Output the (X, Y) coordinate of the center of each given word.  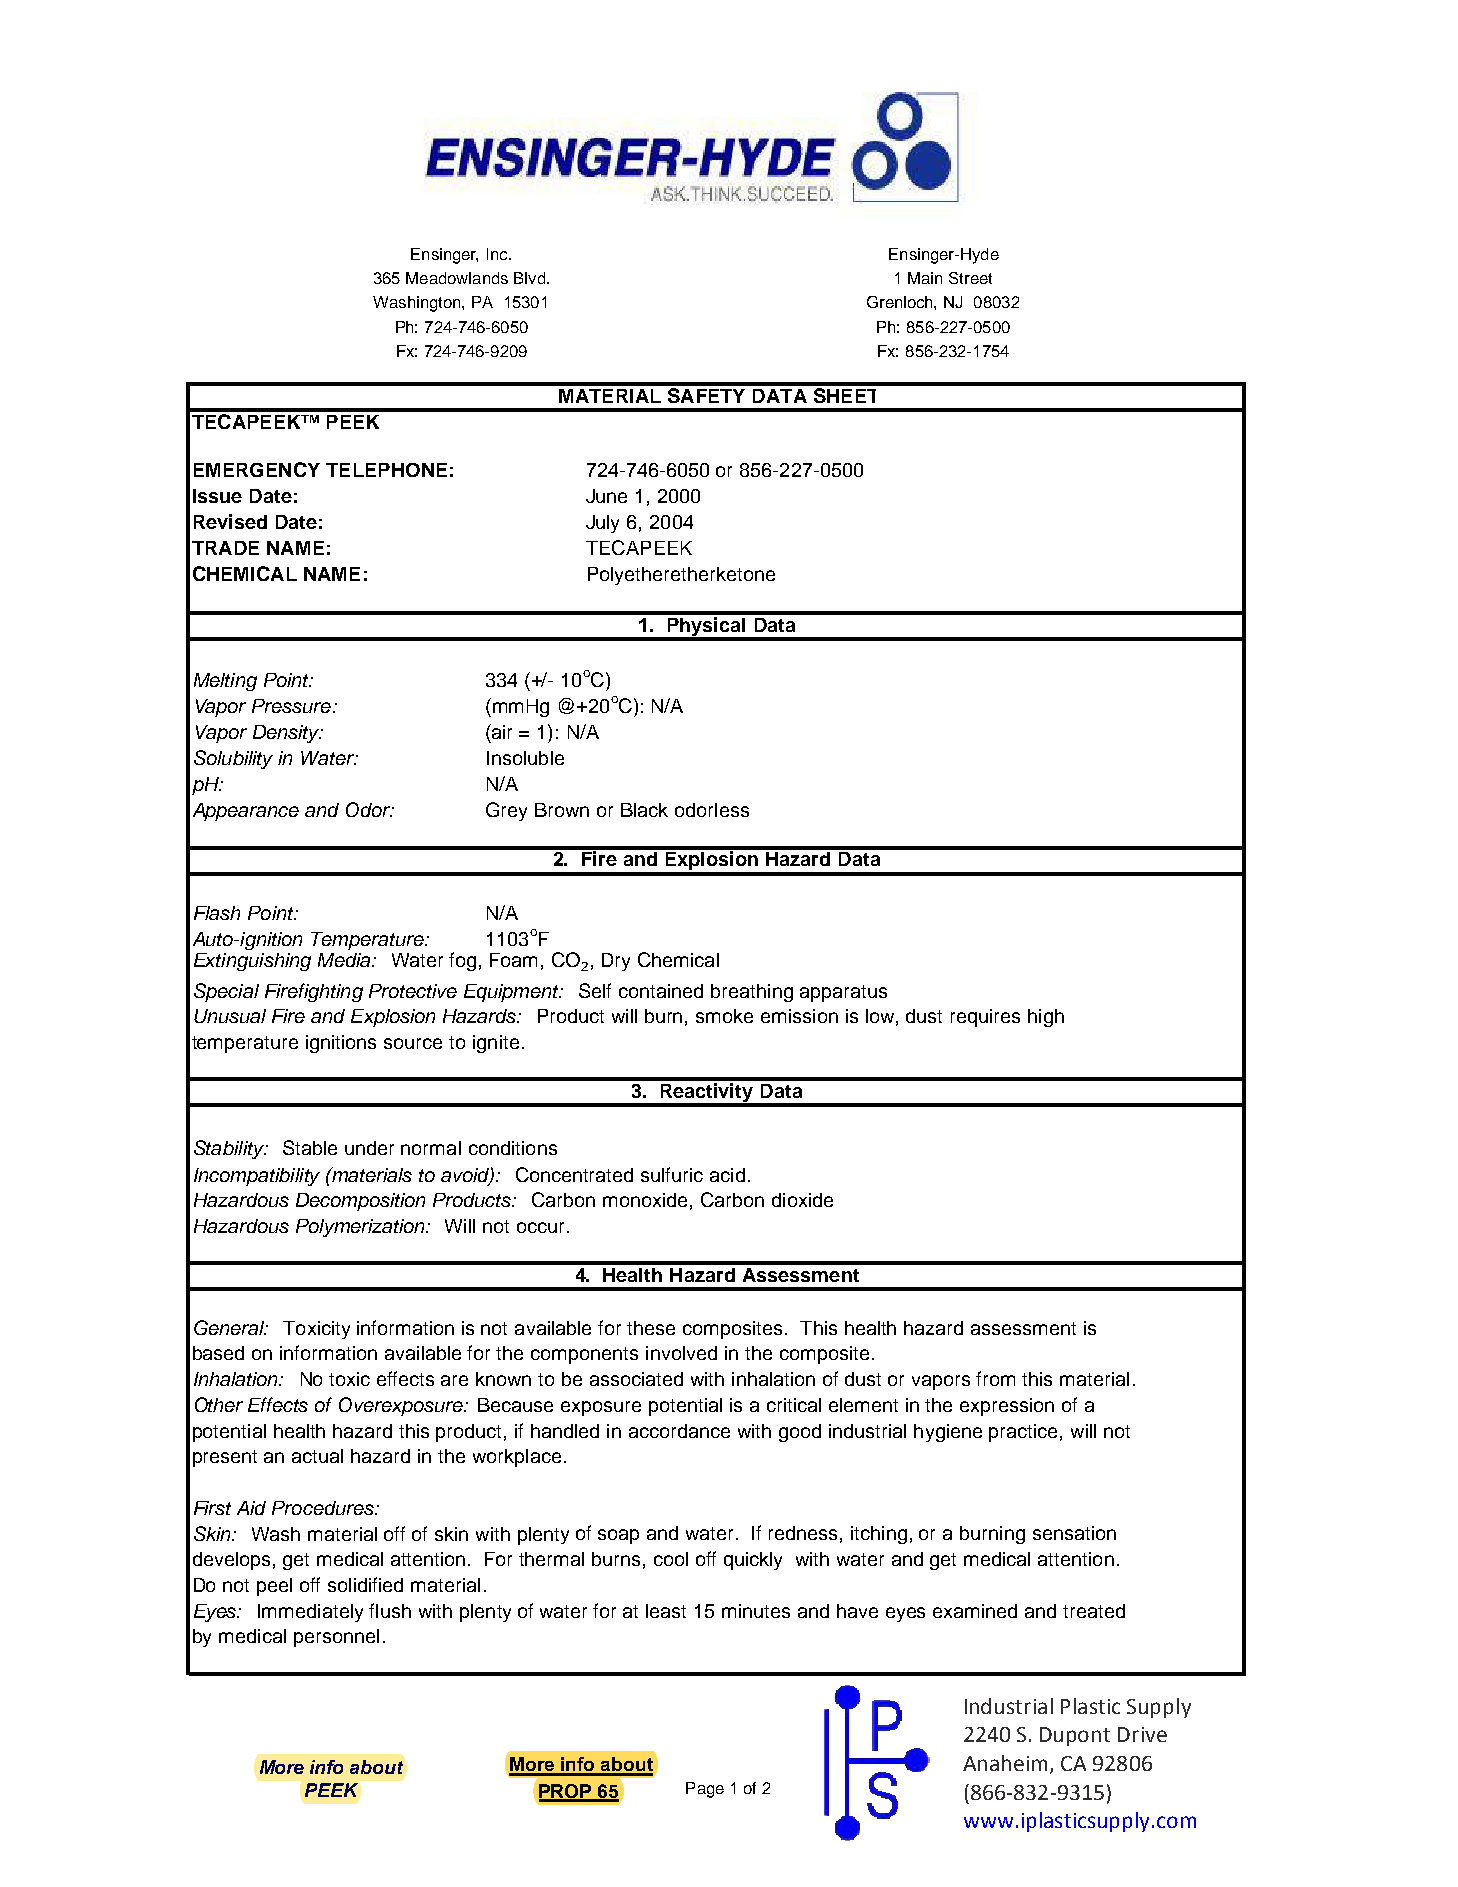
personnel (336, 1638)
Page (705, 1790)
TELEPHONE (386, 470)
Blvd (529, 278)
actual (317, 1456)
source (413, 1043)
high (1046, 1018)
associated (636, 1379)
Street (970, 278)
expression (1007, 1407)
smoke (724, 1016)
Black (644, 810)
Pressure (291, 706)
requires (985, 1018)
